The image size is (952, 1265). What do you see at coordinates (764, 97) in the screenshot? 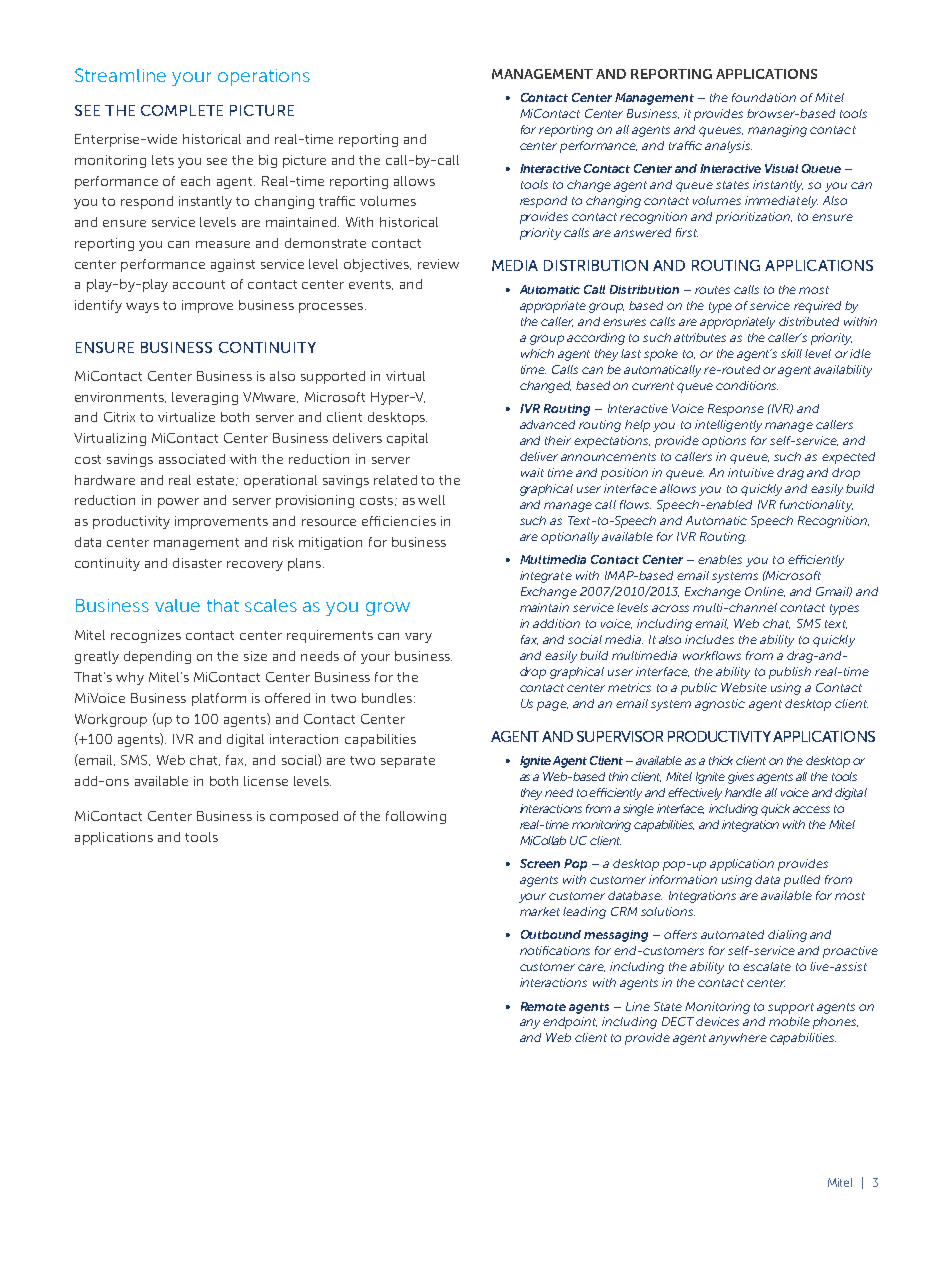
I see `foundation` at bounding box center [764, 97].
